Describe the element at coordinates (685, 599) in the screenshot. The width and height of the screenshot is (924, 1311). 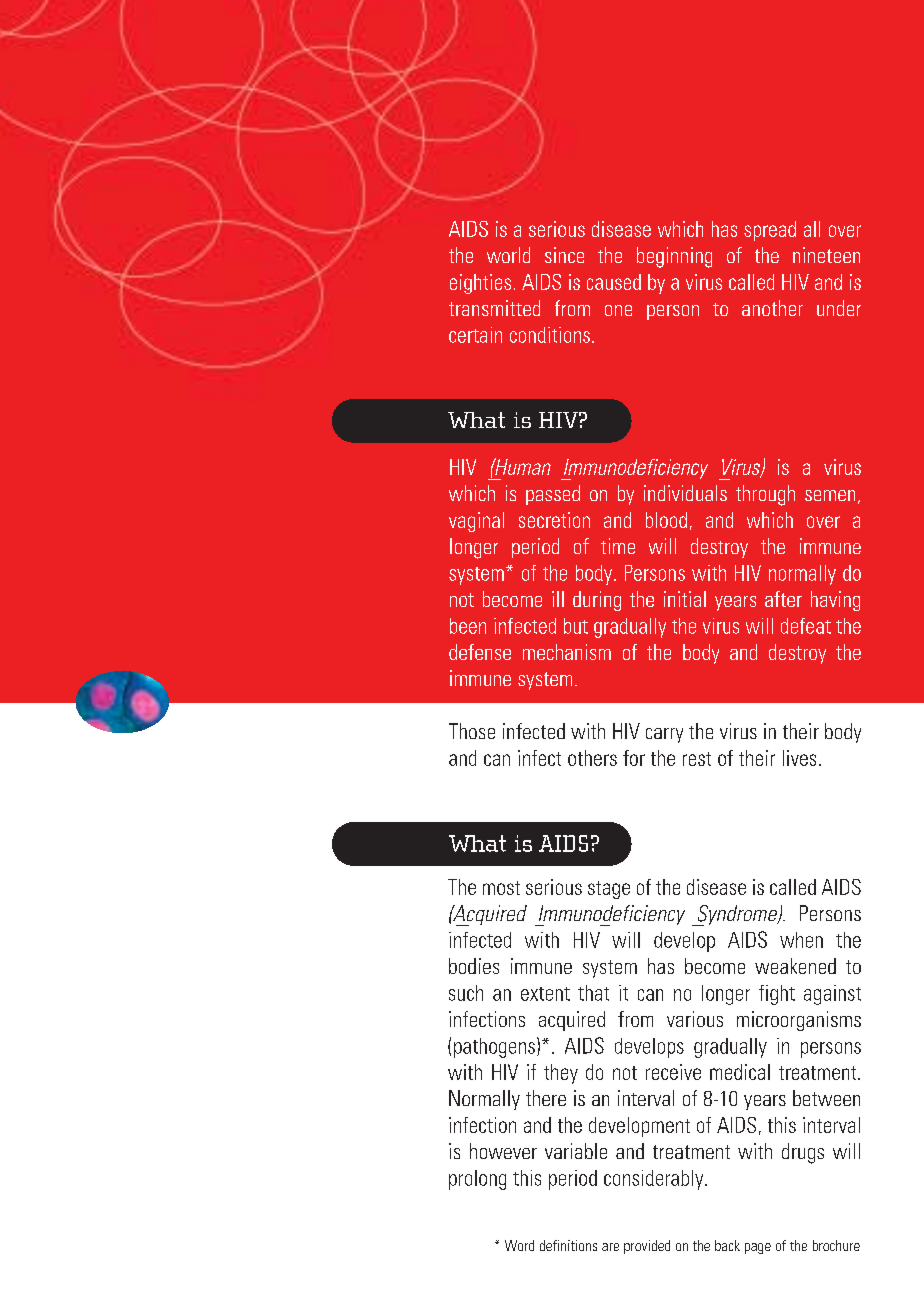
I see `initial` at that location.
